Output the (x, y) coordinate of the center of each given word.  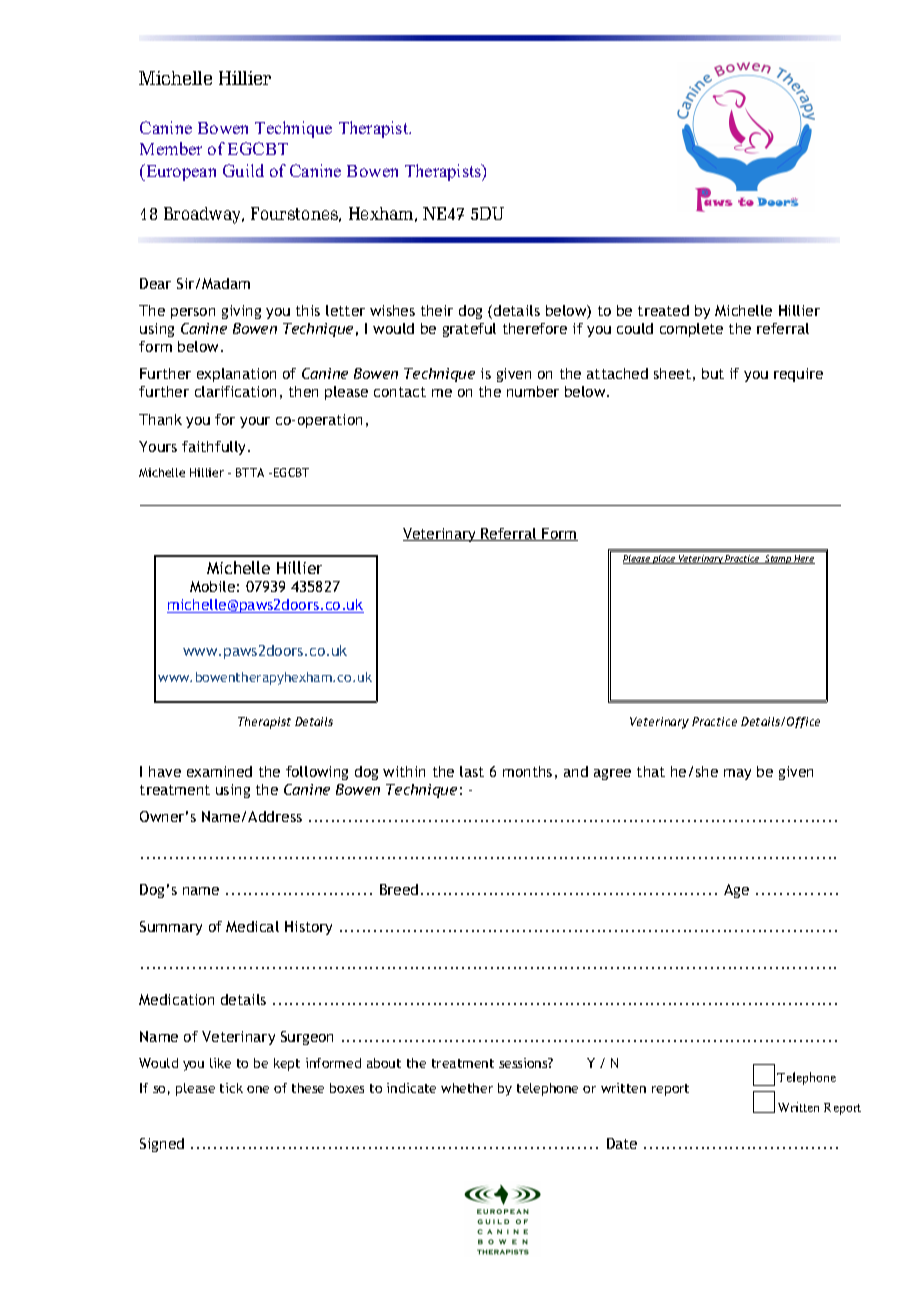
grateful (469, 330)
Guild (243, 170)
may (737, 774)
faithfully (215, 448)
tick (231, 1088)
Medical (252, 926)
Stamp (779, 559)
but (713, 373)
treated (663, 310)
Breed (399, 889)
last (472, 771)
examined (219, 771)
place (664, 559)
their (437, 310)
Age (736, 891)
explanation (236, 375)
